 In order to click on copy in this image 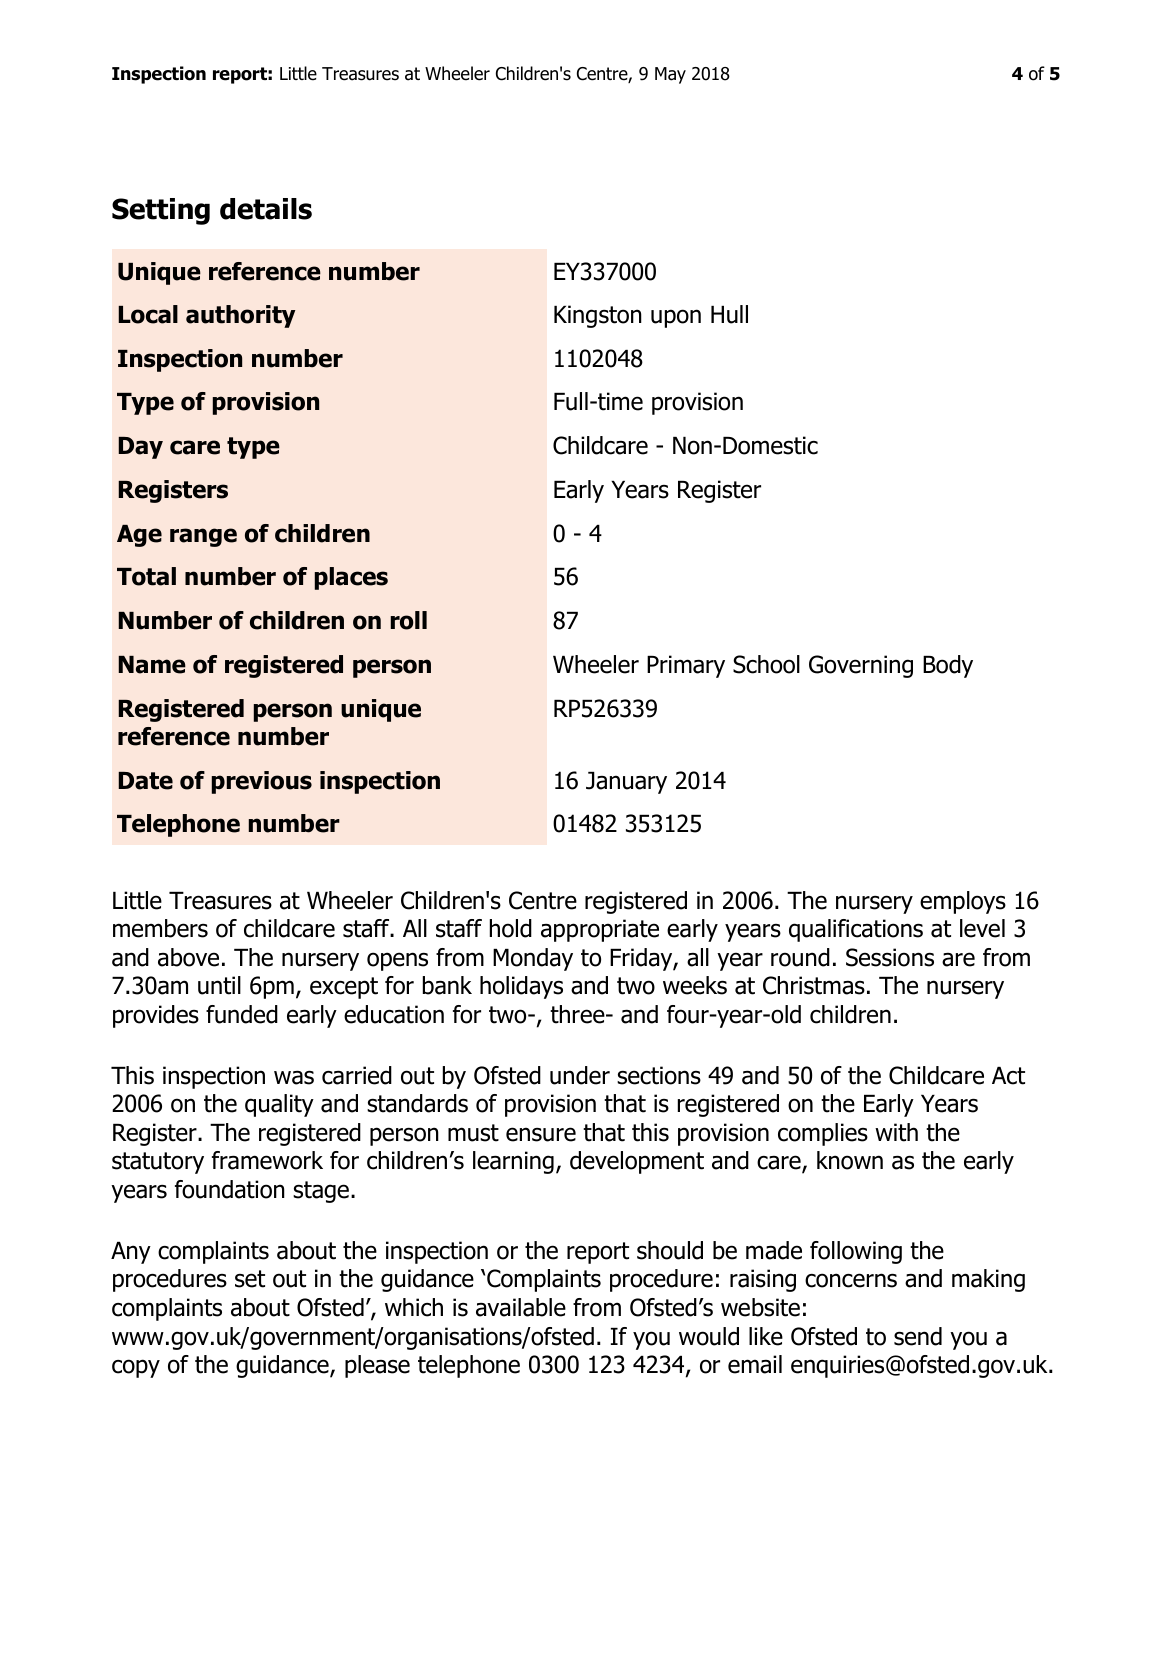, I will do `click(136, 1368)`.
